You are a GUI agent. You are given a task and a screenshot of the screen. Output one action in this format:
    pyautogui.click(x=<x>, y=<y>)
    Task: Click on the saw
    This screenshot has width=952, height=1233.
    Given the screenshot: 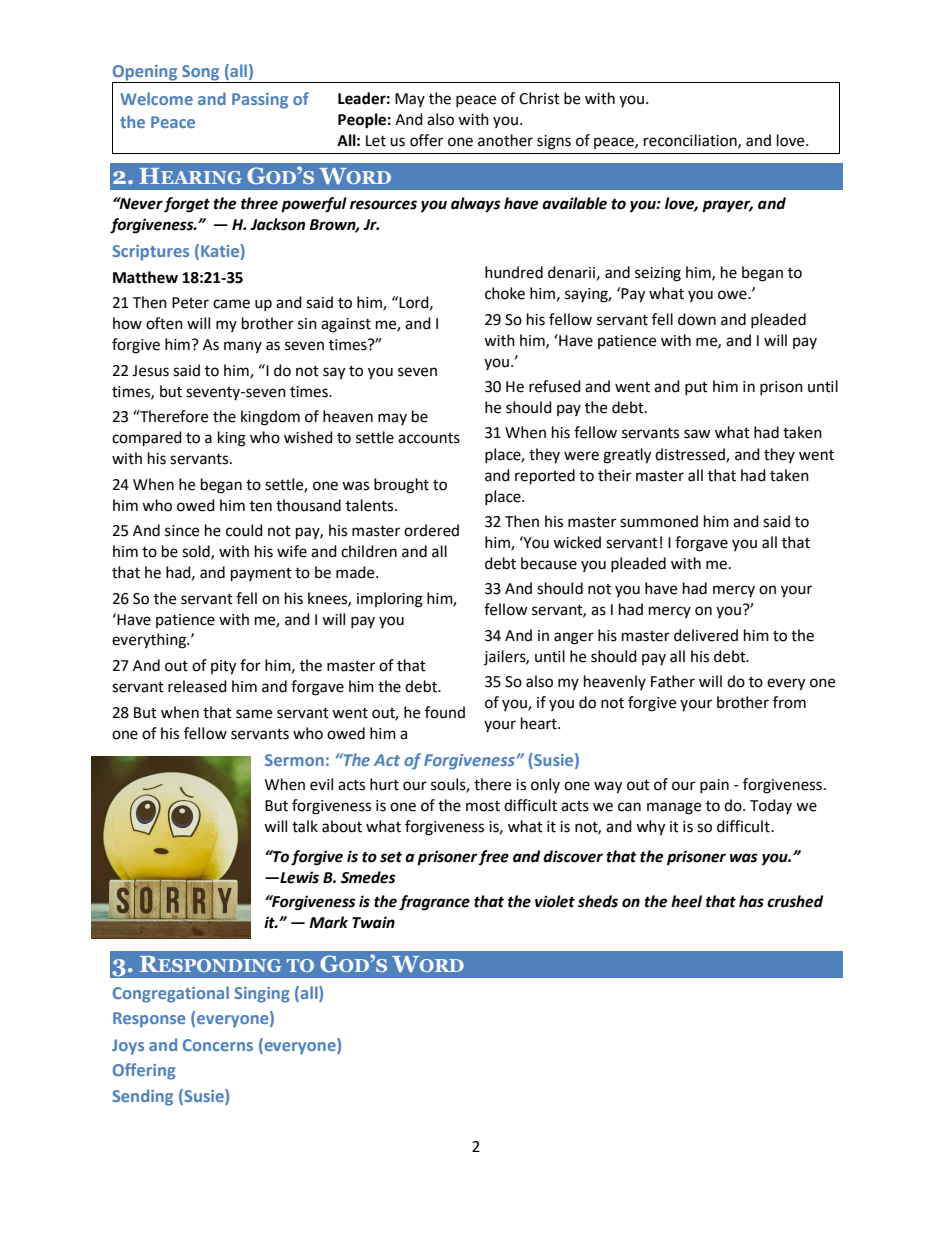 What is the action you would take?
    pyautogui.click(x=697, y=434)
